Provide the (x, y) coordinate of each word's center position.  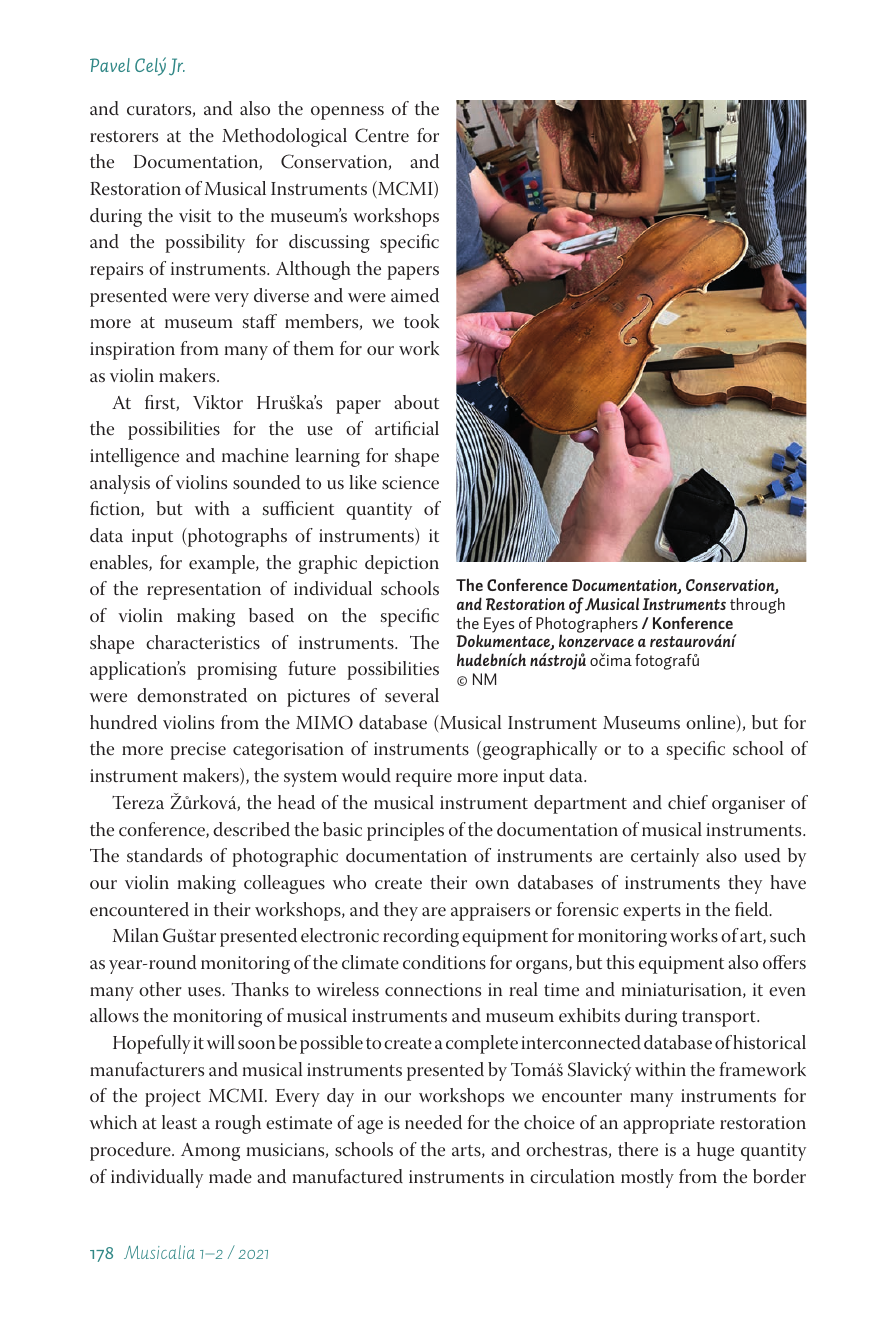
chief (688, 802)
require (424, 778)
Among (210, 1152)
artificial (407, 428)
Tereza (138, 803)
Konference (693, 622)
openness (347, 113)
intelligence (134, 457)
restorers (124, 137)
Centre (382, 135)
